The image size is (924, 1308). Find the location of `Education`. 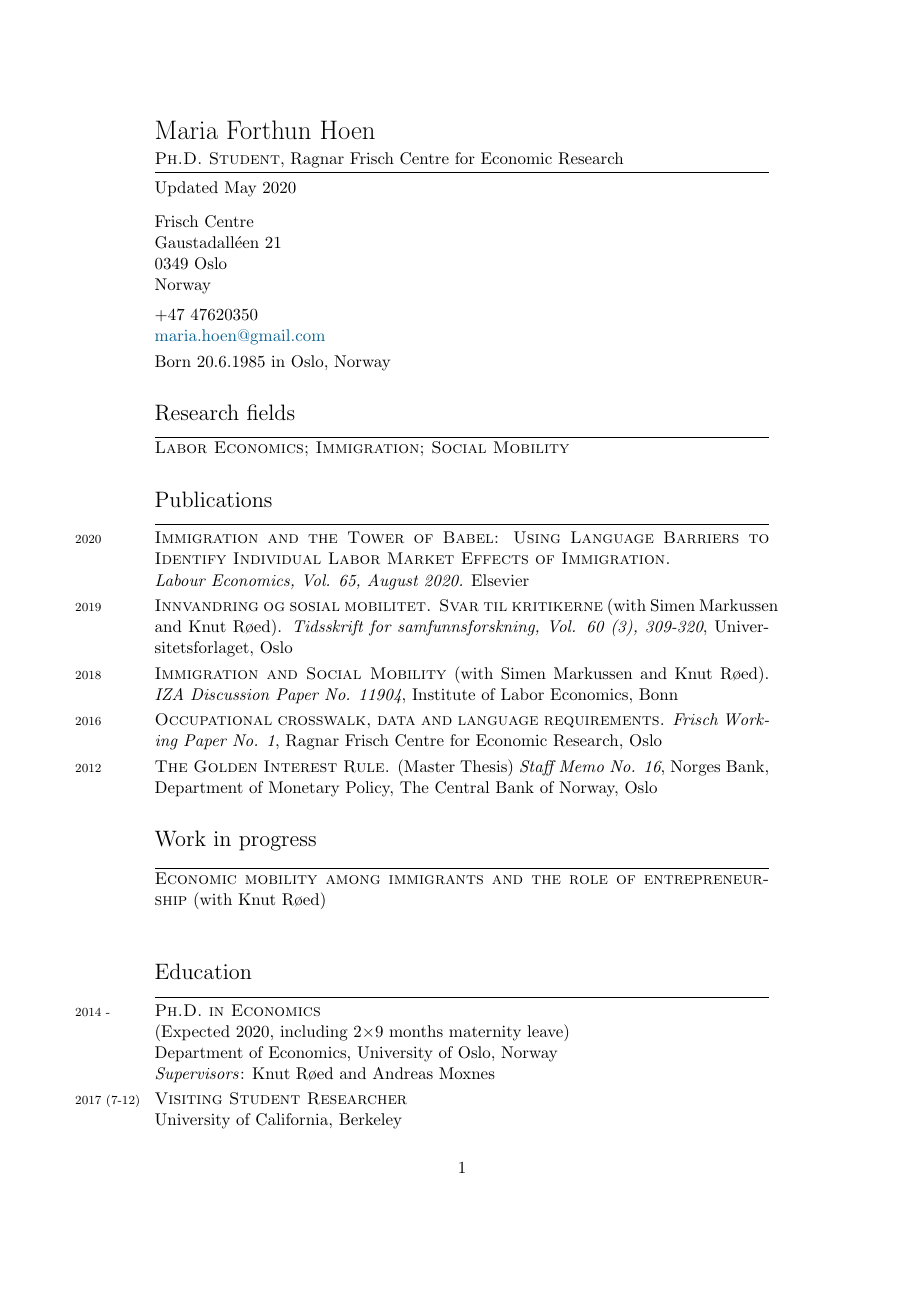

Education is located at coordinates (203, 971).
